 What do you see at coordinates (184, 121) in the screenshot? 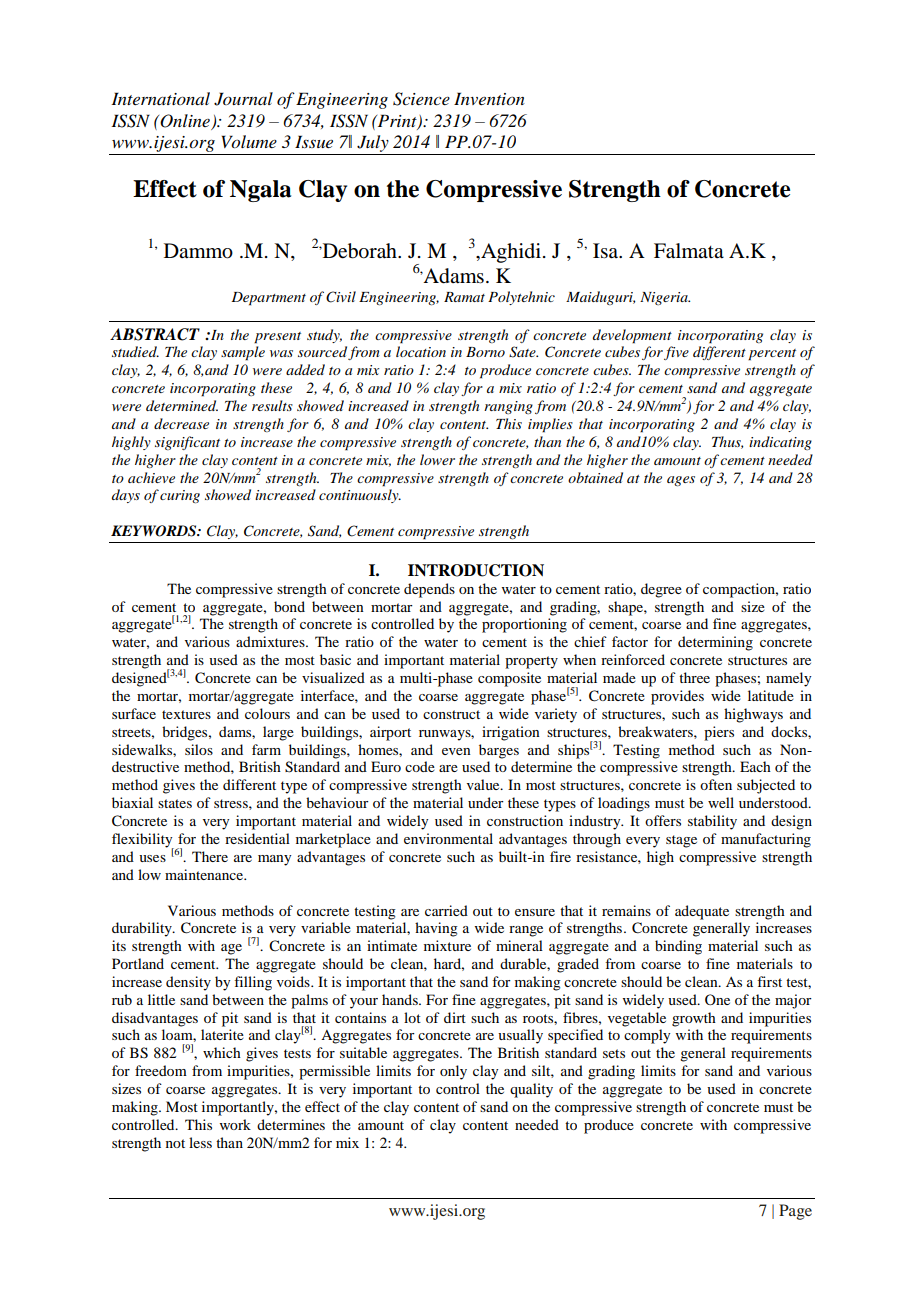
I see `Online` at bounding box center [184, 121].
